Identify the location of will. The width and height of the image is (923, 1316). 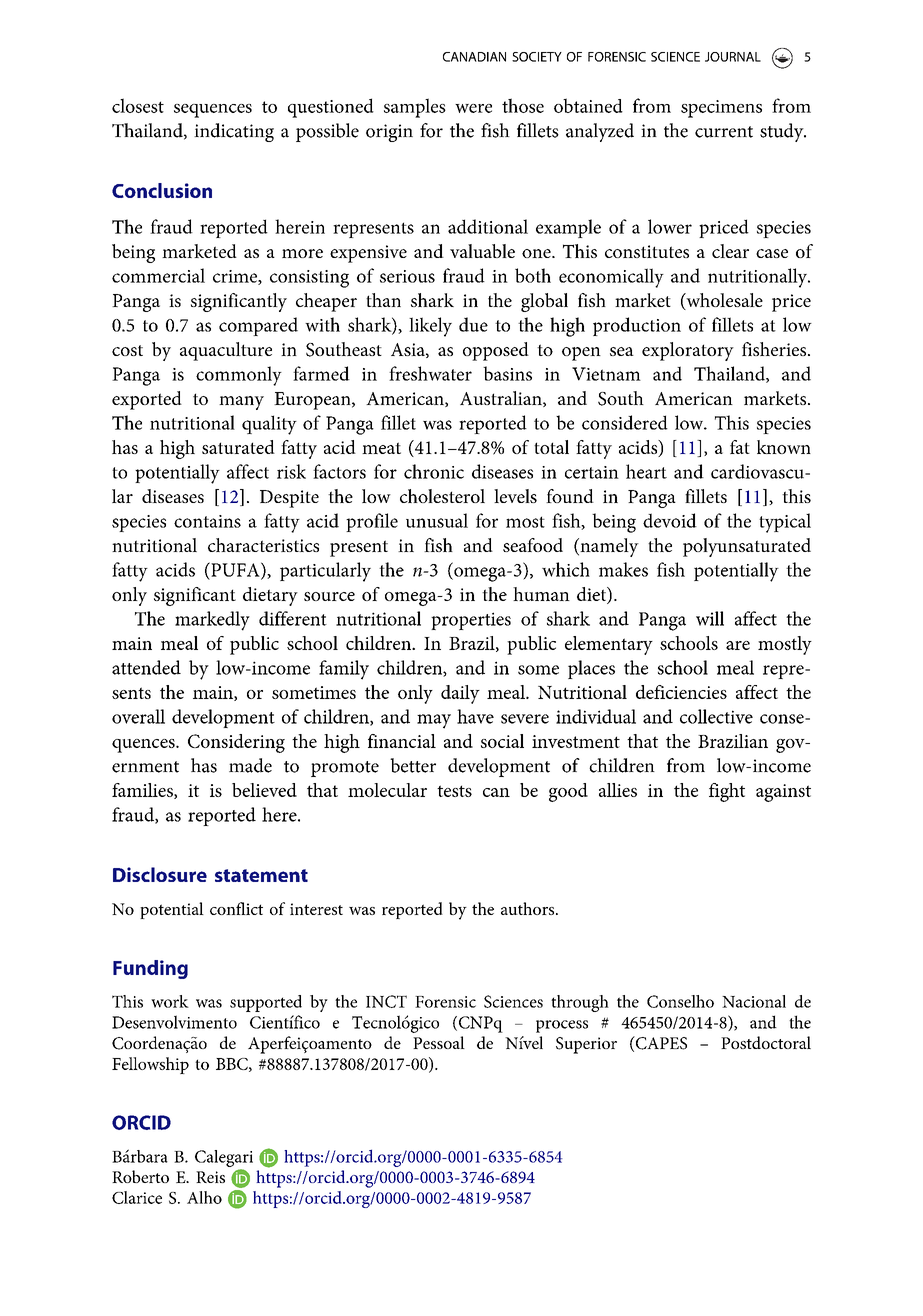
(710, 618).
